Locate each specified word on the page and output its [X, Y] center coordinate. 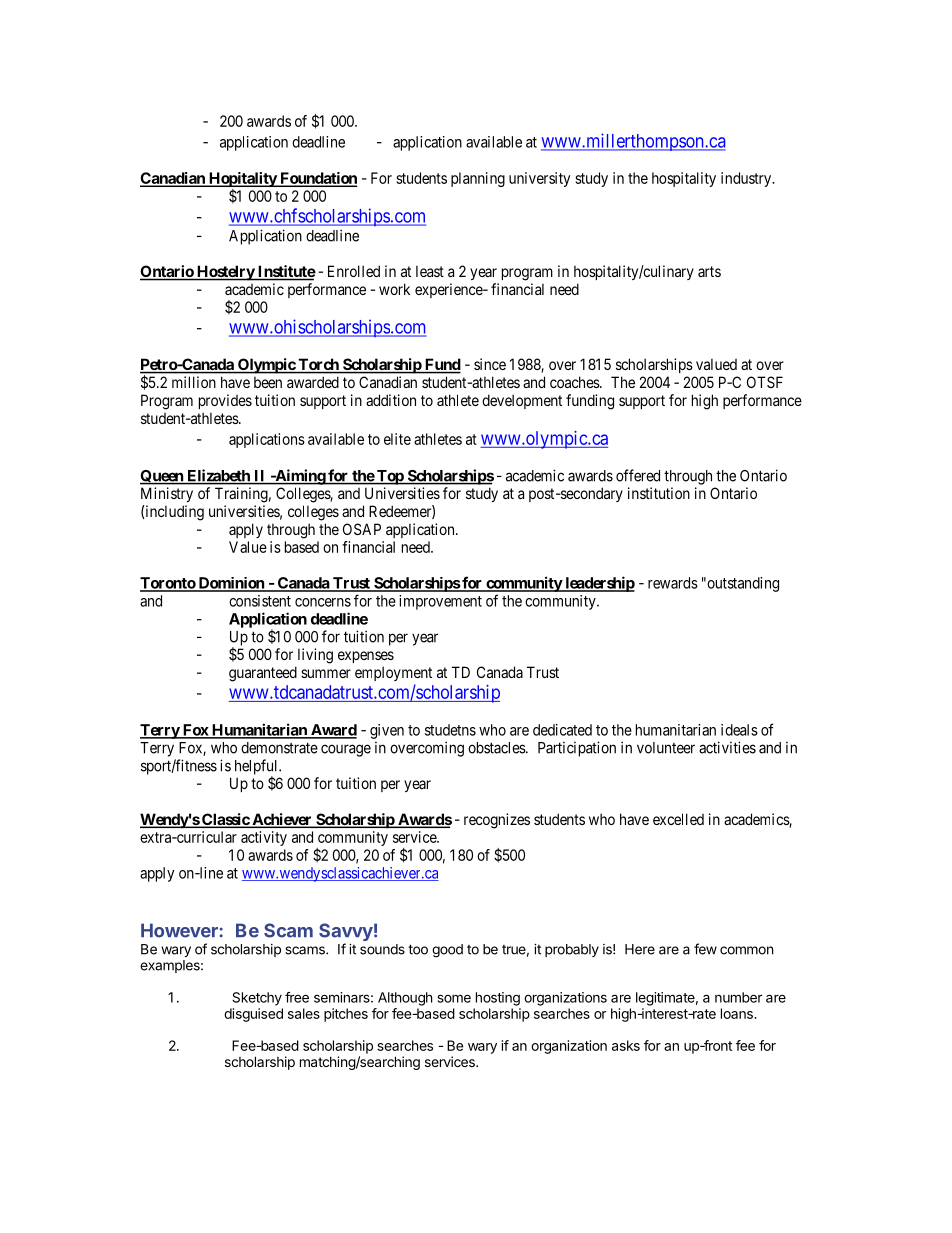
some [454, 998]
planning [478, 179]
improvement [440, 602]
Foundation [317, 179]
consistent [260, 601]
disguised [253, 1015]
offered [638, 475]
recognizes [497, 821]
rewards [673, 583]
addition [391, 400]
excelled [678, 819]
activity [264, 838]
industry [747, 179]
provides [225, 401]
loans [738, 1013]
